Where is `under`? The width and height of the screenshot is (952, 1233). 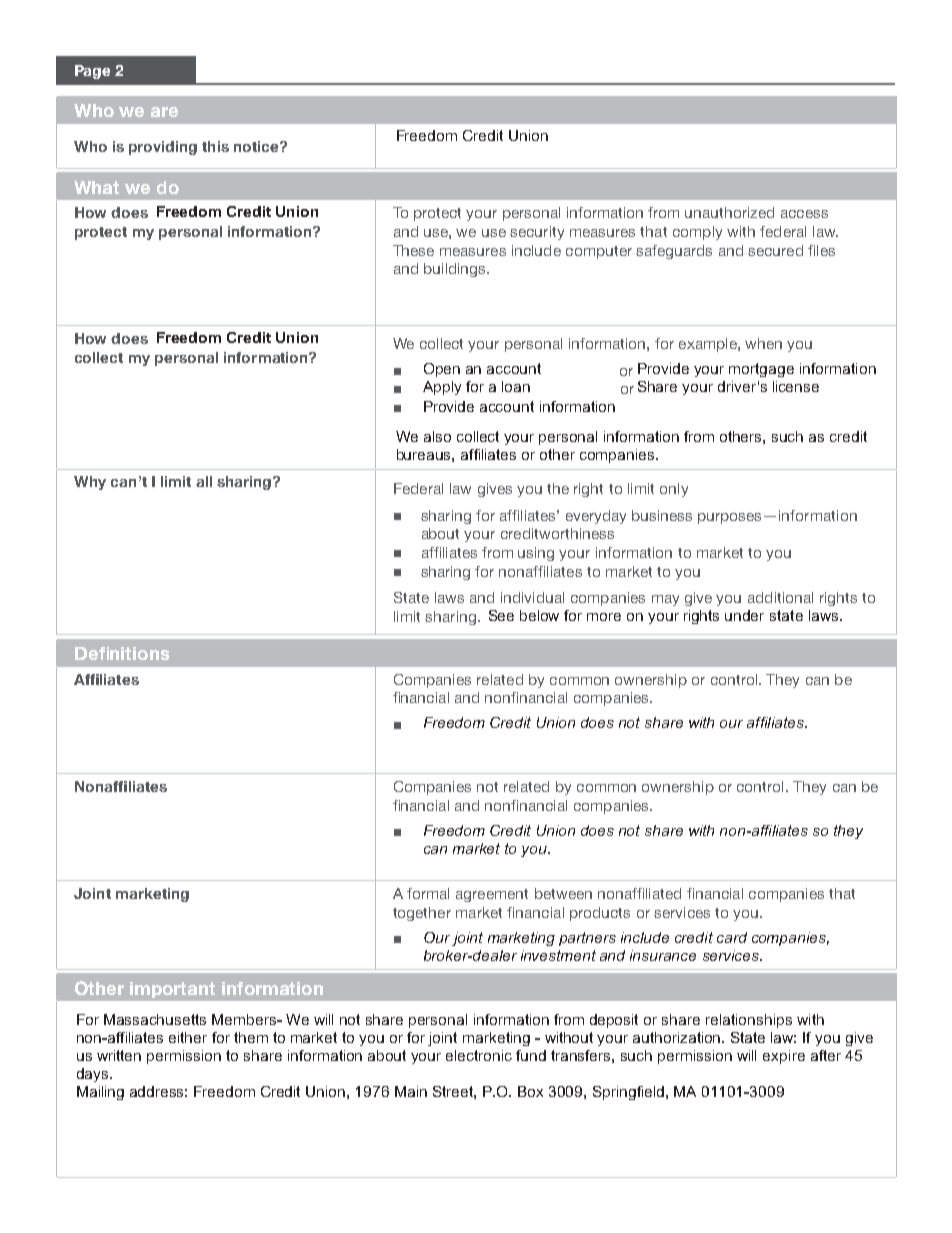
under is located at coordinates (744, 615).
